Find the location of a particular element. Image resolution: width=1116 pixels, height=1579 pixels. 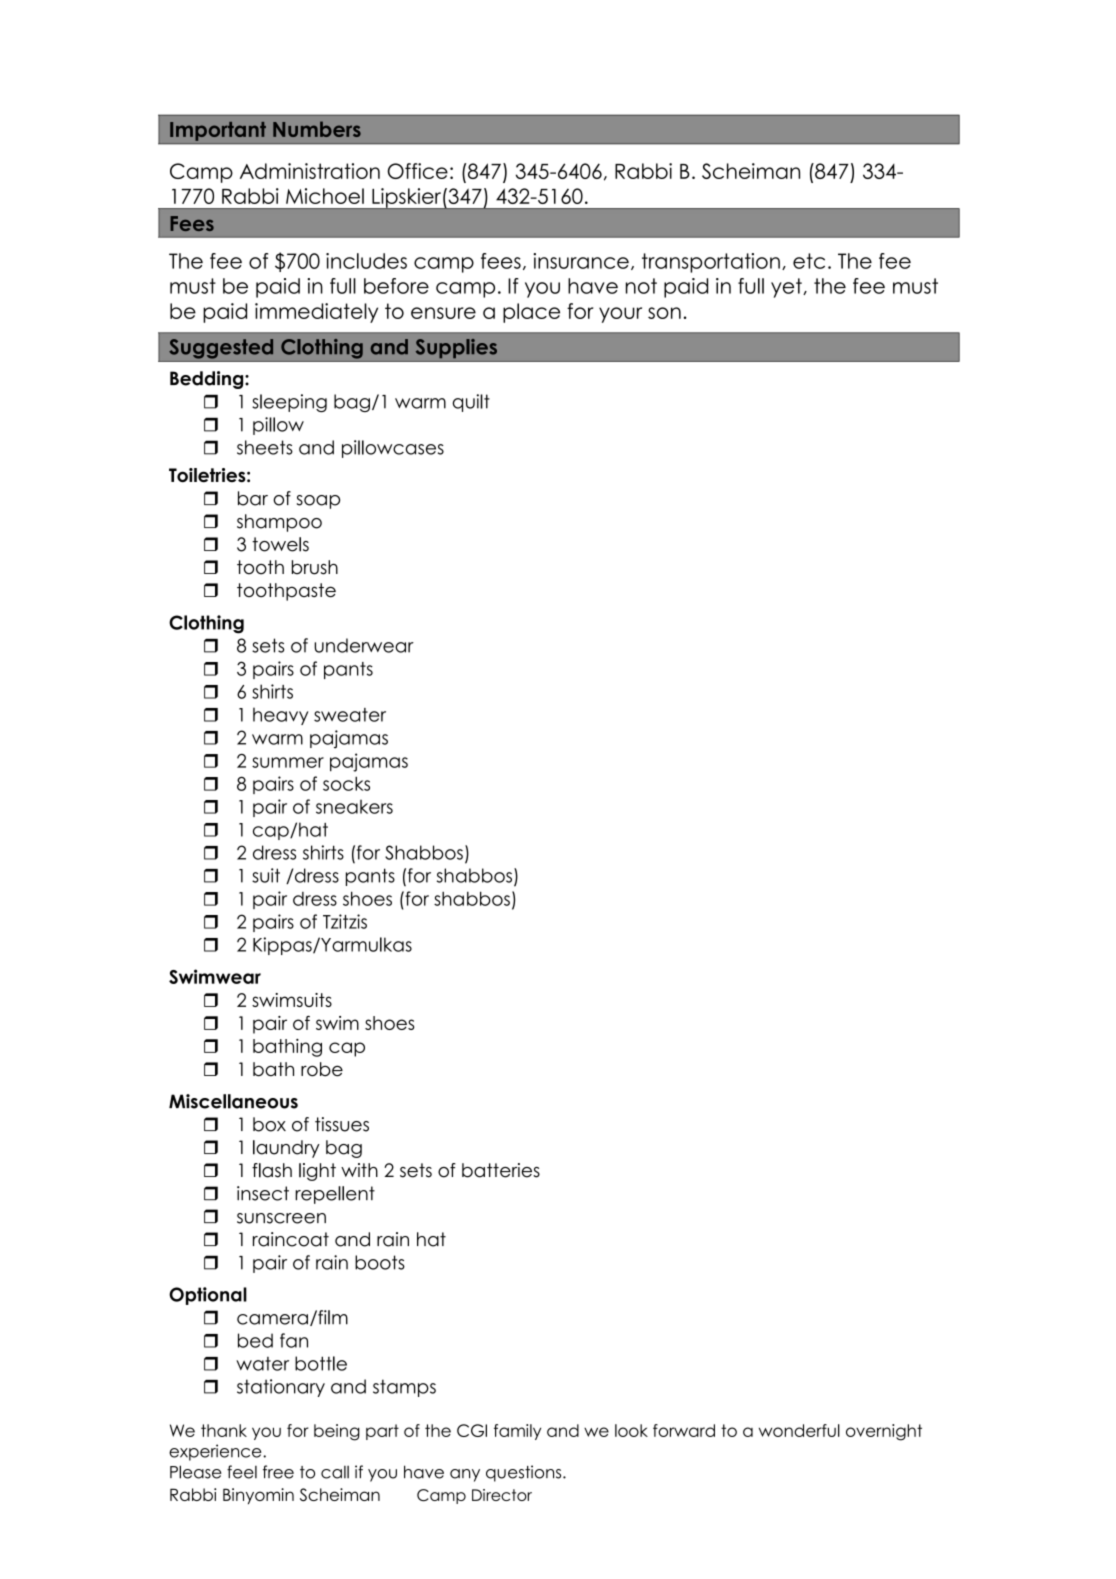

summer is located at coordinates (288, 762).
